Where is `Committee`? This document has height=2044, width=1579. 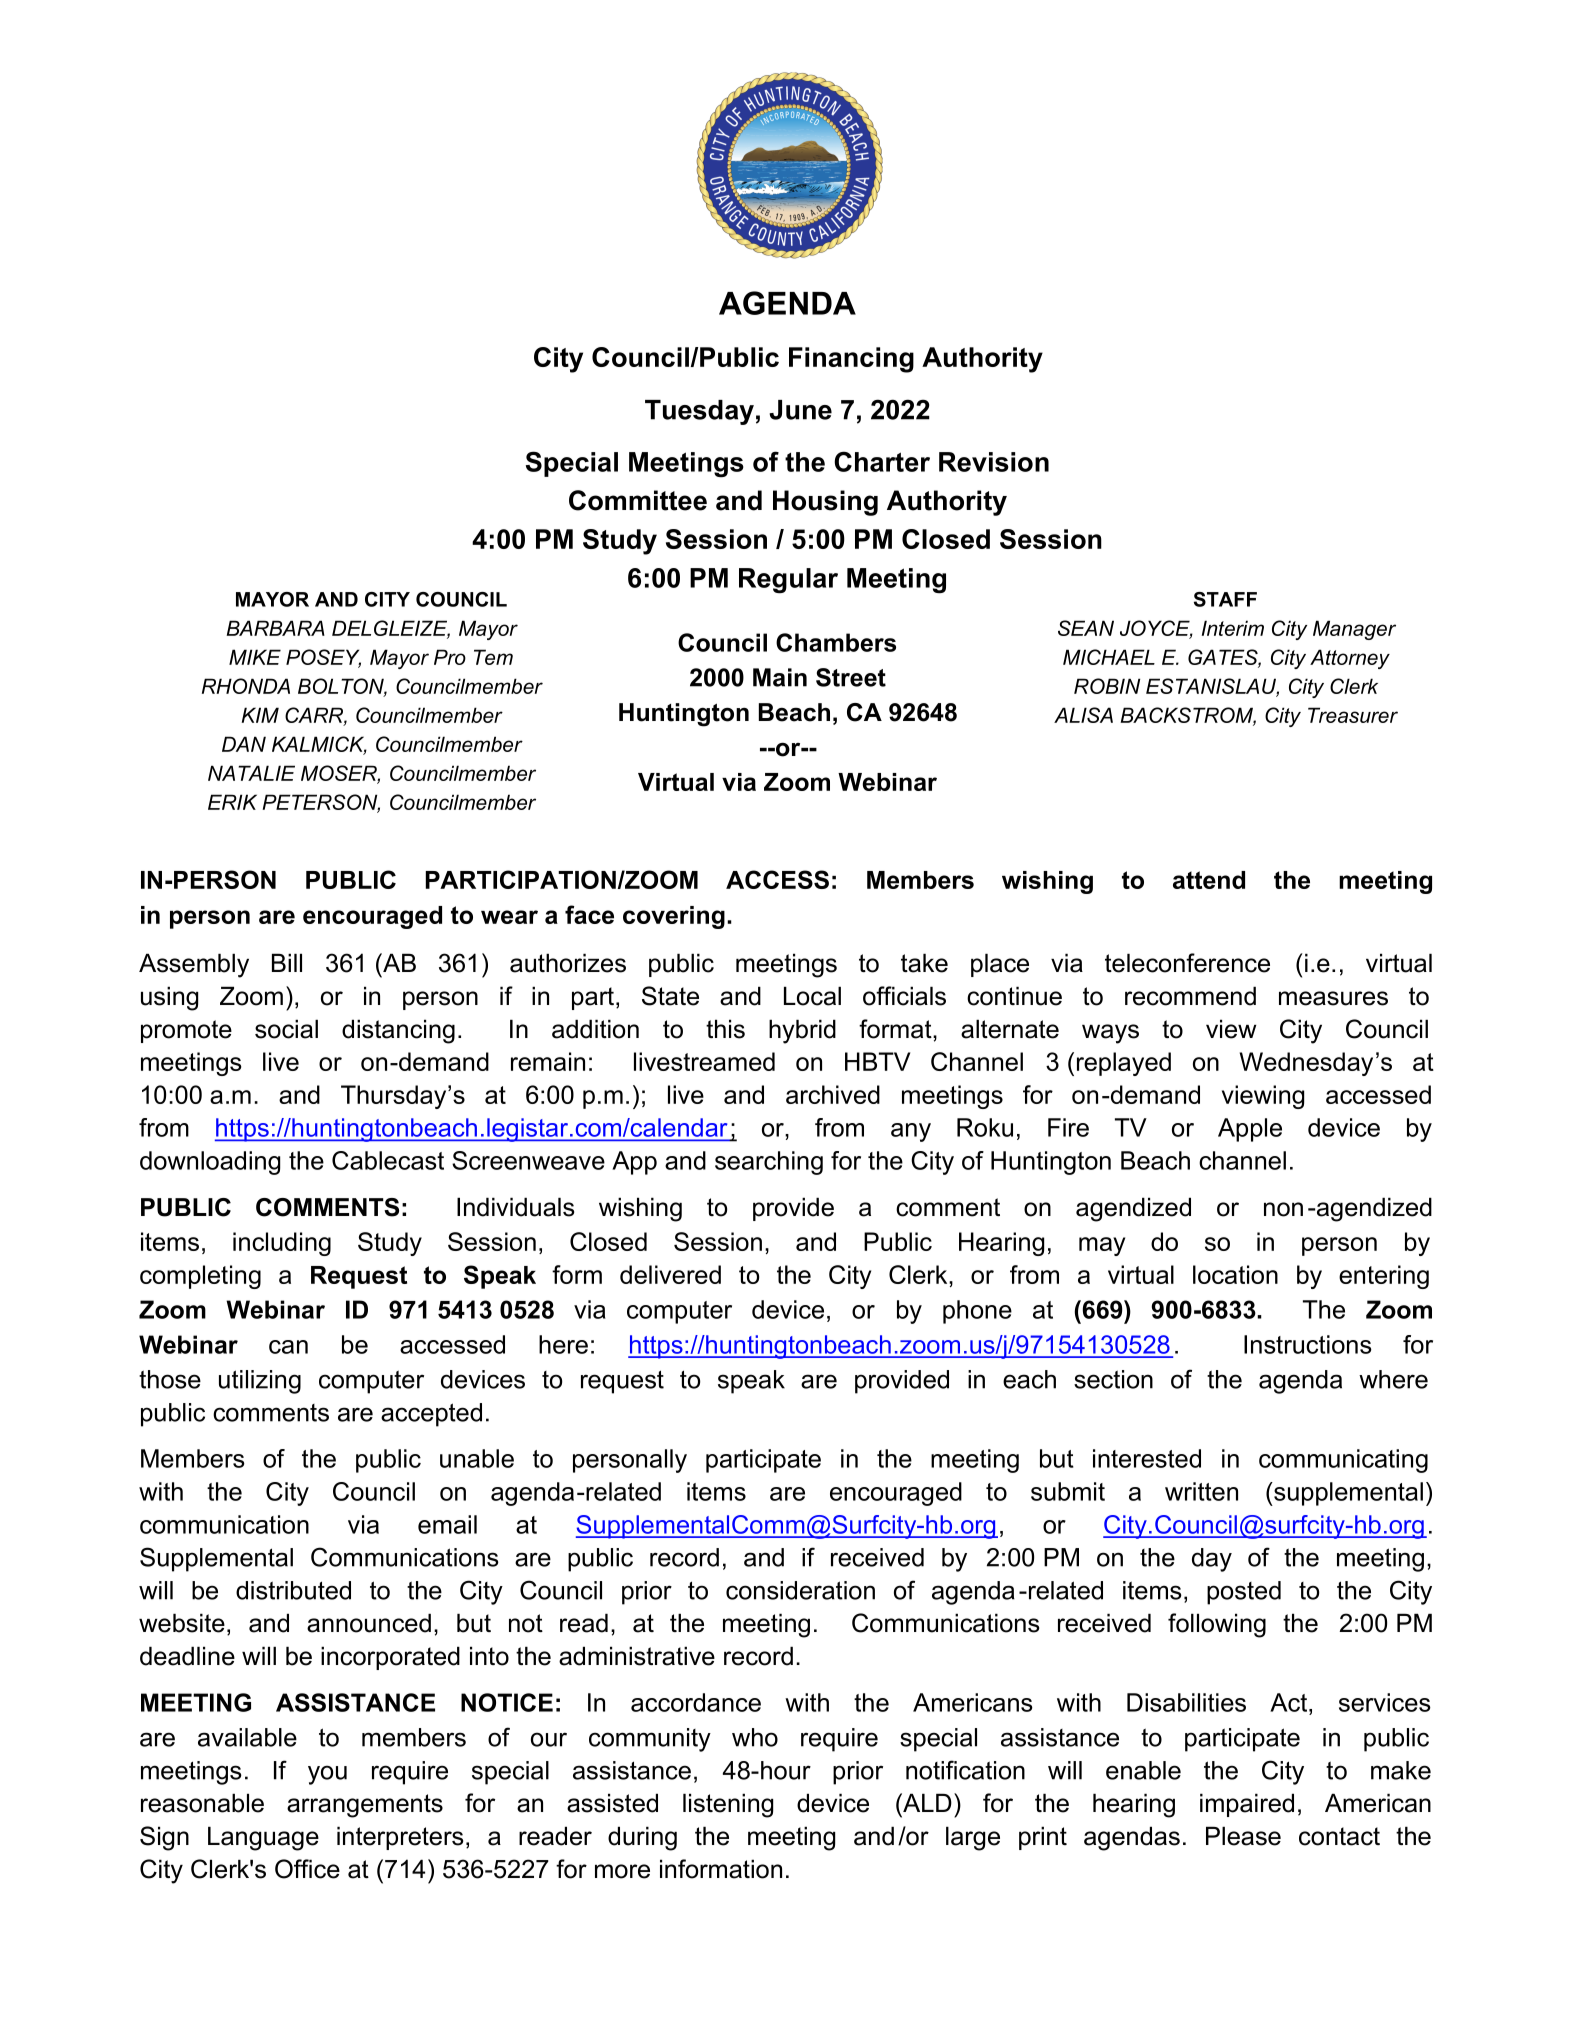 Committee is located at coordinates (638, 500).
